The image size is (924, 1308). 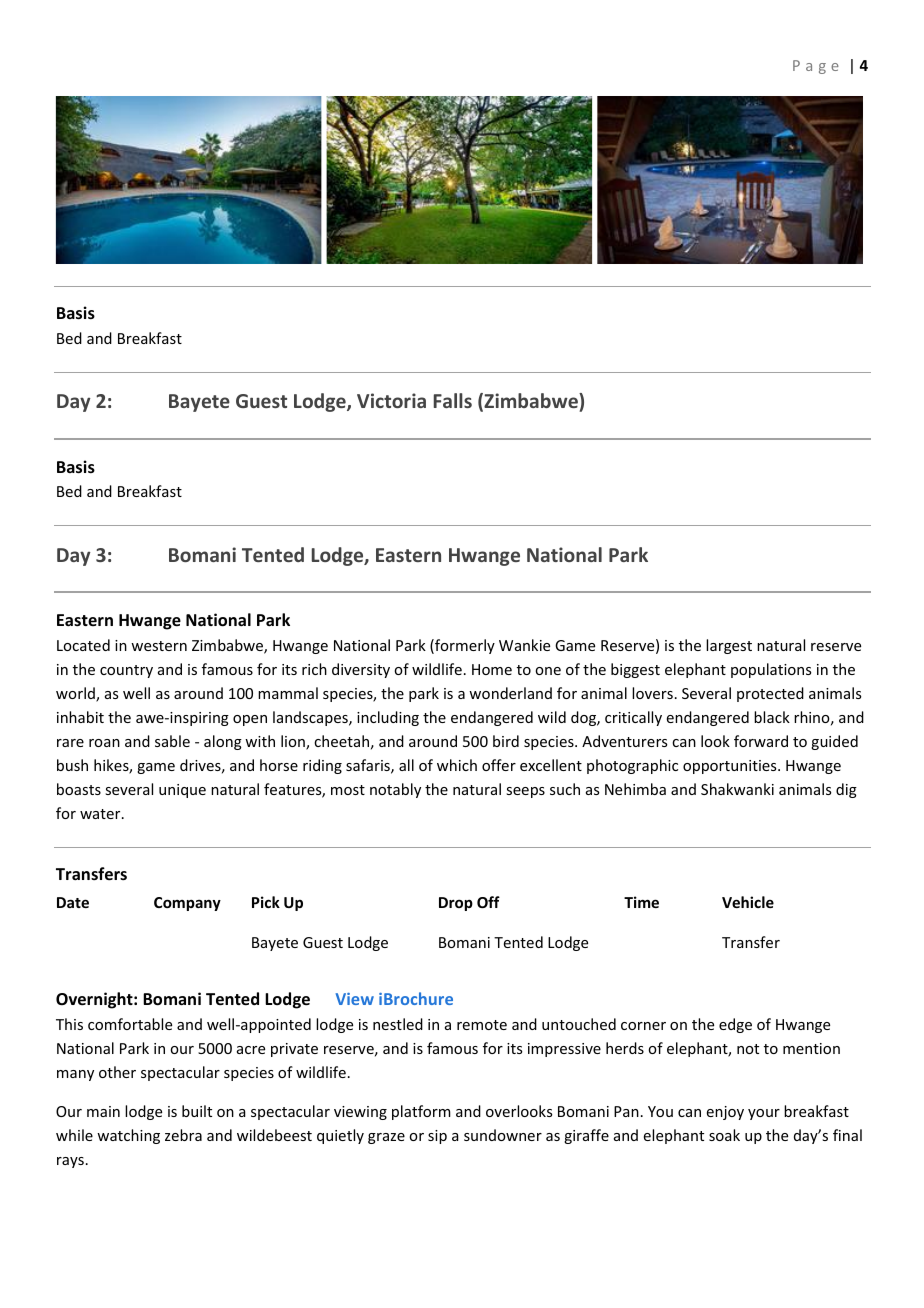 I want to click on Company, so click(x=187, y=904).
